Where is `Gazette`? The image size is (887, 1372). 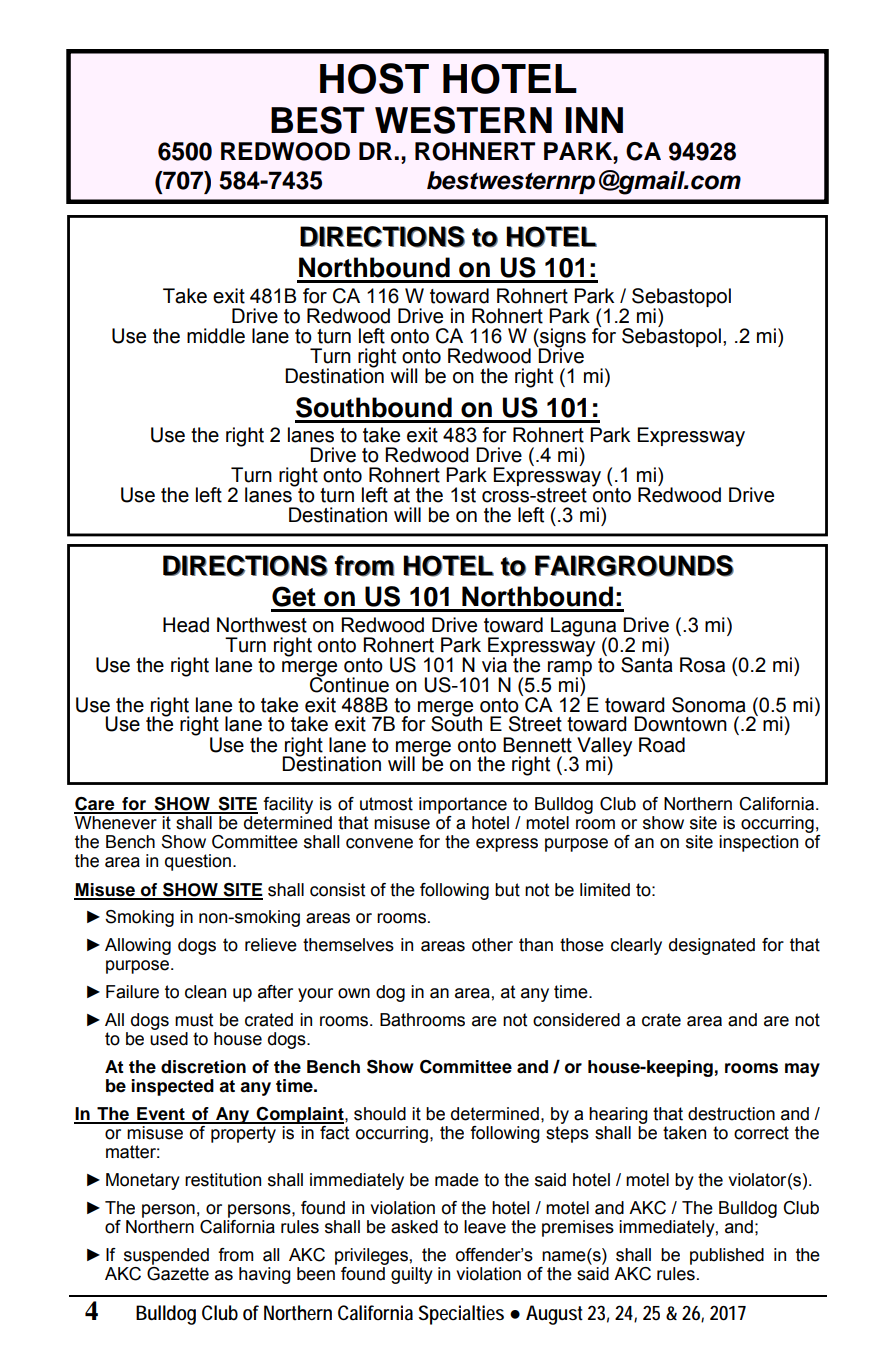 Gazette is located at coordinates (178, 1272).
